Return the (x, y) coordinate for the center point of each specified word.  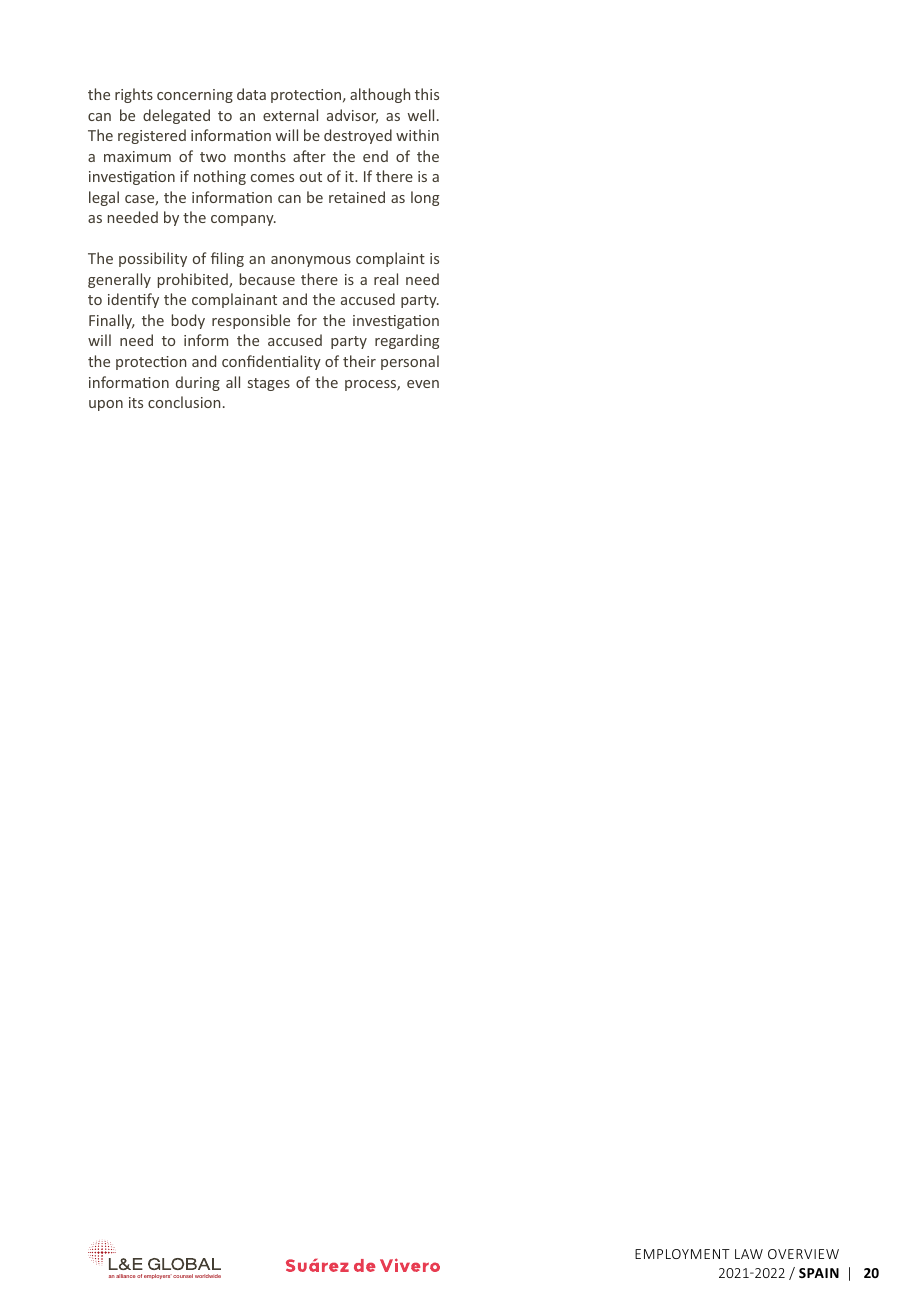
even (423, 384)
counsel (183, 1276)
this (427, 94)
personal (410, 362)
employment (682, 1254)
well (421, 115)
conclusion (184, 402)
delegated (176, 116)
